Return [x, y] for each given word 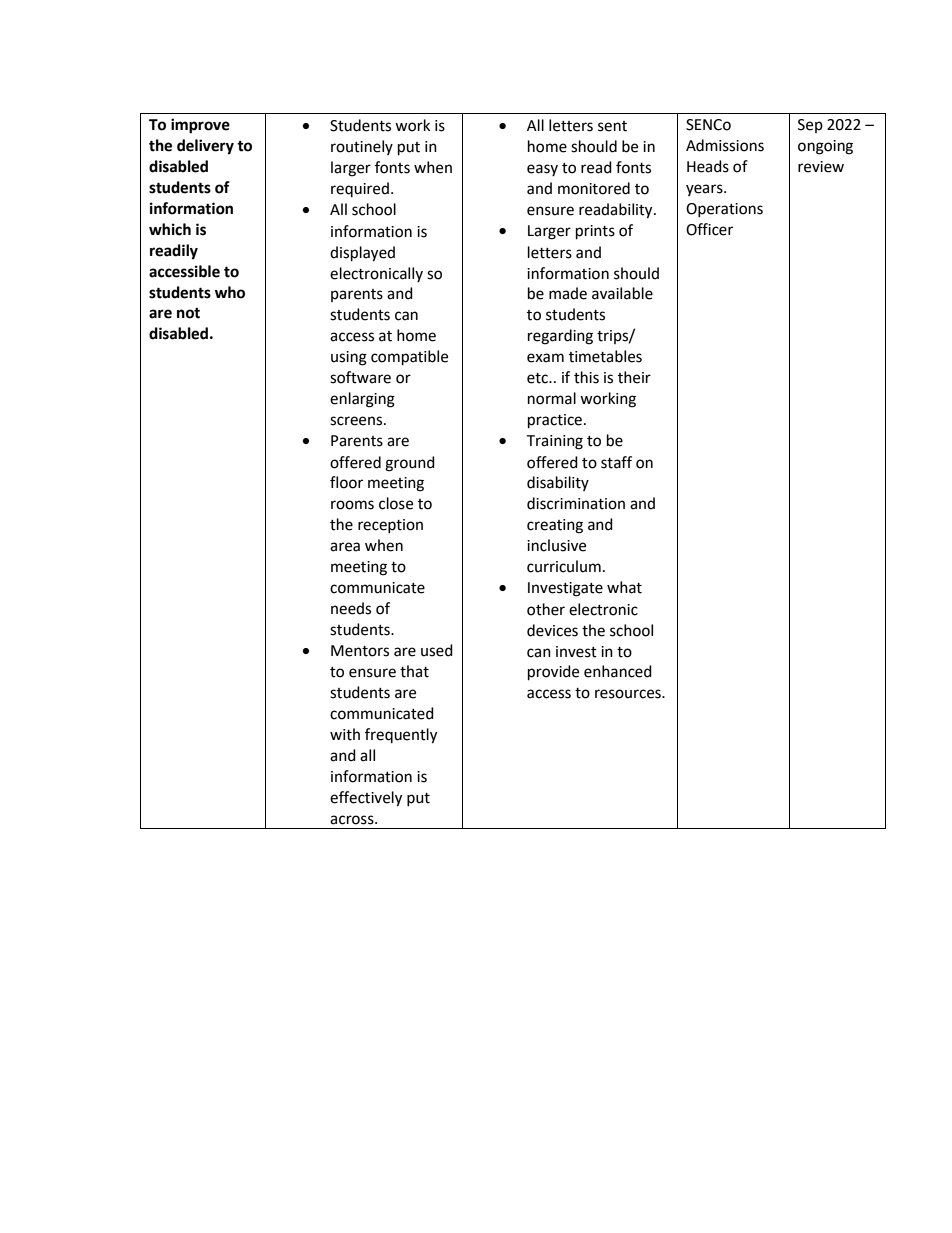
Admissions [725, 145]
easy [542, 170]
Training [554, 442]
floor [346, 482]
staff [616, 462]
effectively [366, 799]
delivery [205, 147]
